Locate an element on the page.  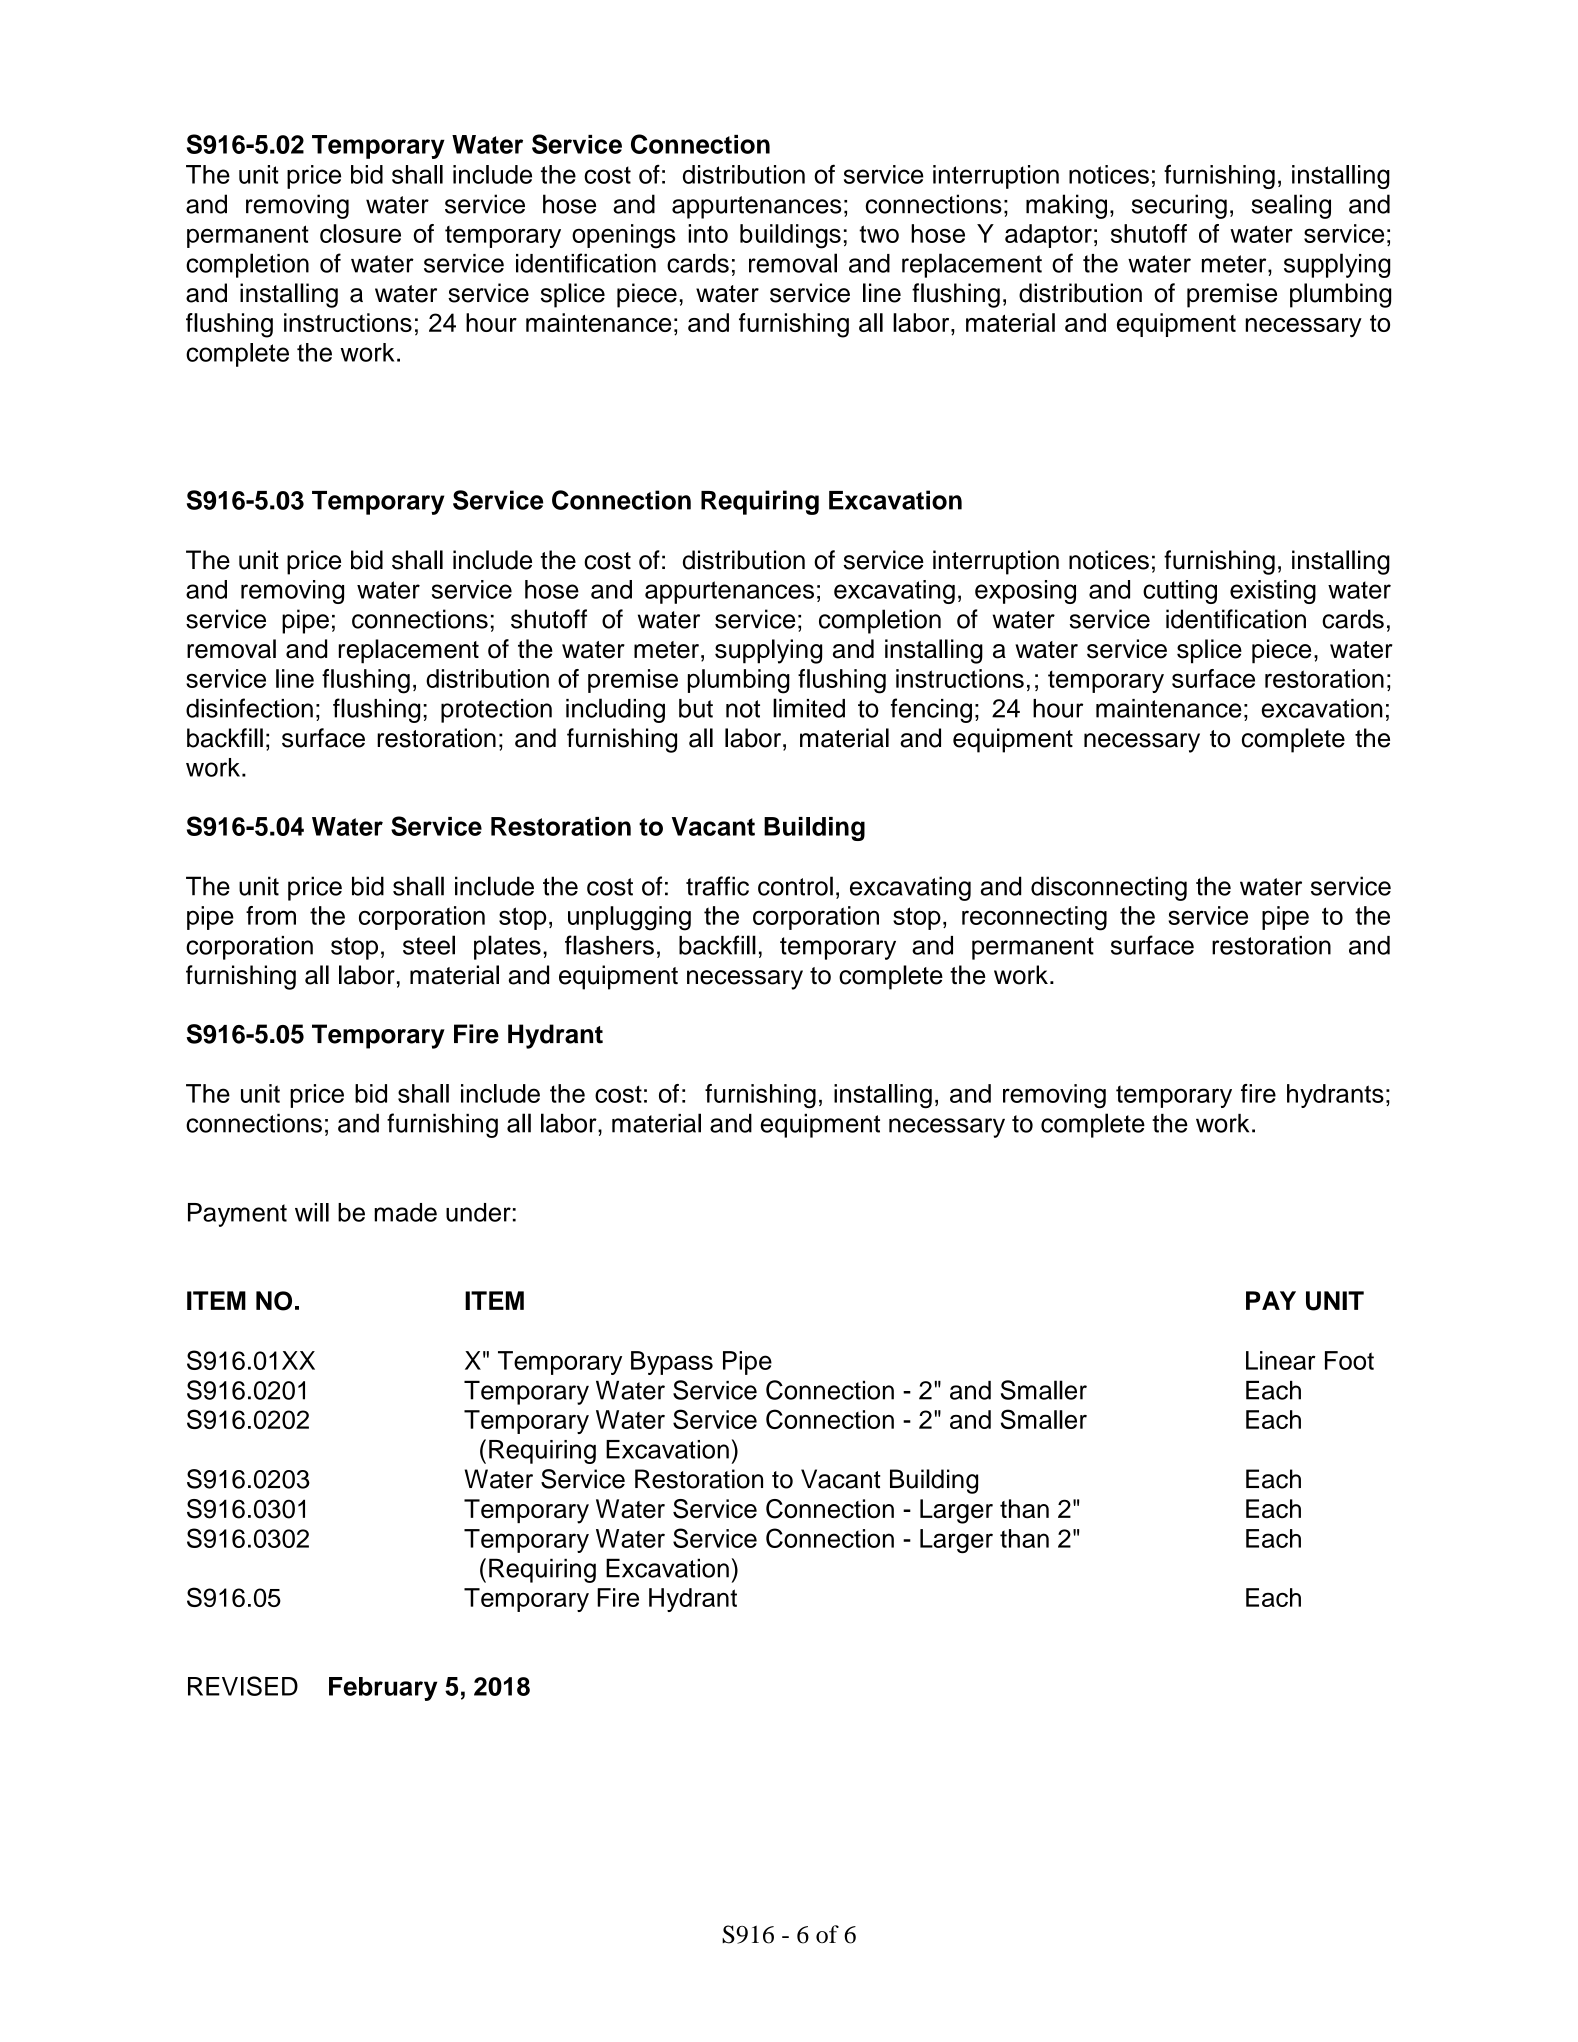
closure is located at coordinates (360, 233).
